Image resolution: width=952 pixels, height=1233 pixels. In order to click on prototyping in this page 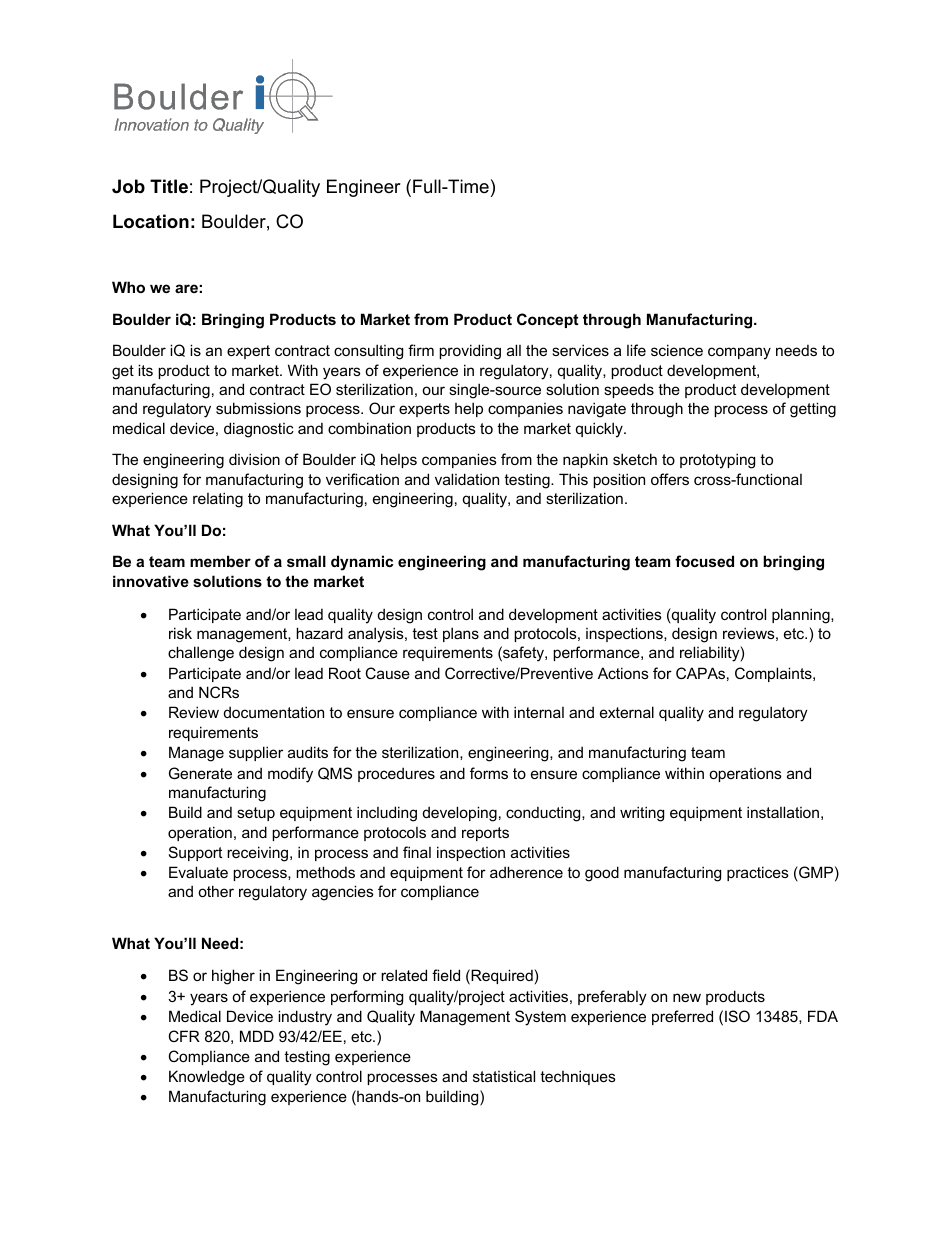, I will do `click(717, 461)`.
